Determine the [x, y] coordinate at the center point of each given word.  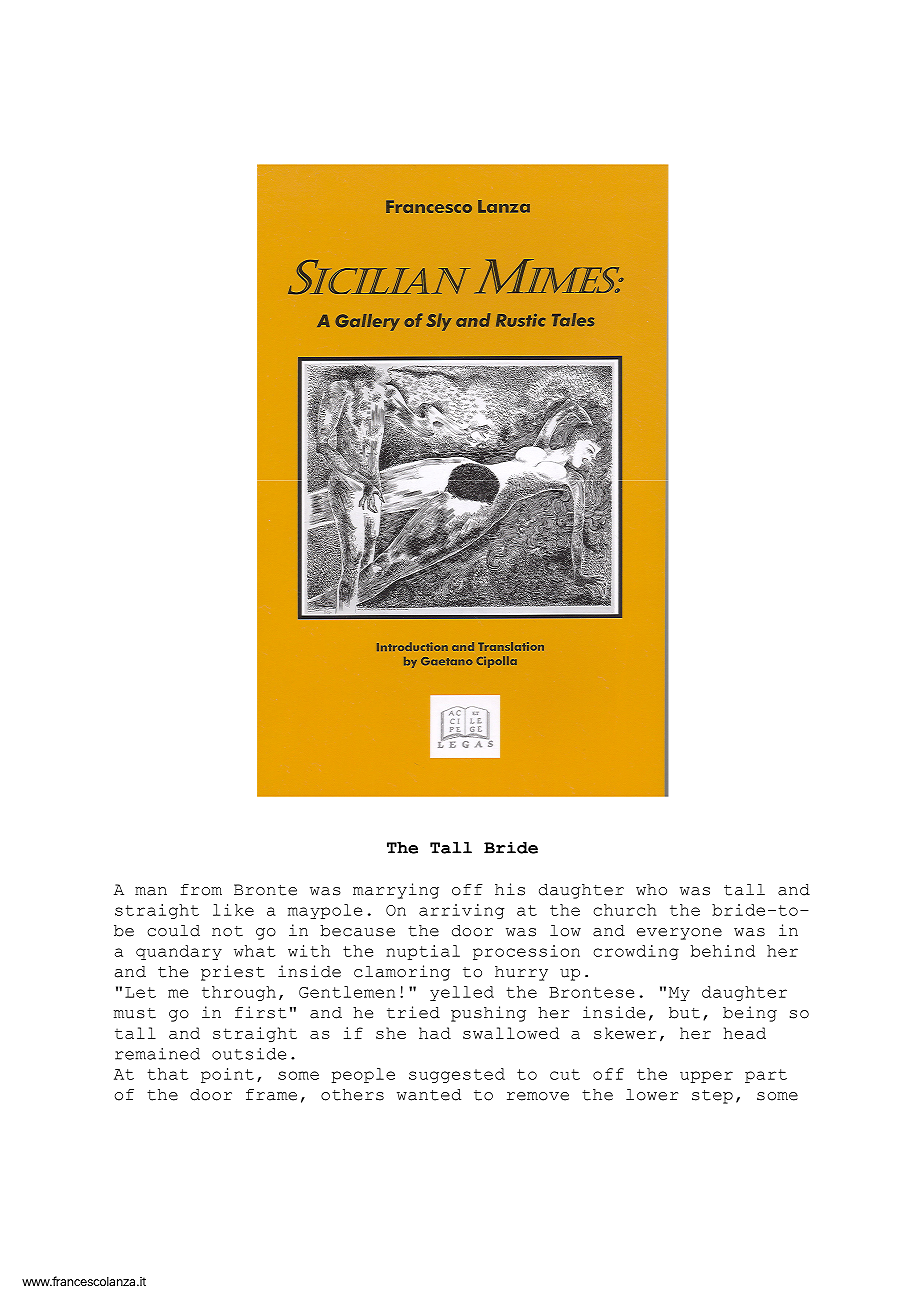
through [239, 993]
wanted [429, 1095]
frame [271, 1095]
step [712, 1097]
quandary [179, 952]
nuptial [423, 952]
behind [723, 951]
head [745, 1033]
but [684, 1013]
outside [249, 1054]
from [201, 890]
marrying [396, 891]
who [651, 890]
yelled [462, 993]
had [435, 1033]
